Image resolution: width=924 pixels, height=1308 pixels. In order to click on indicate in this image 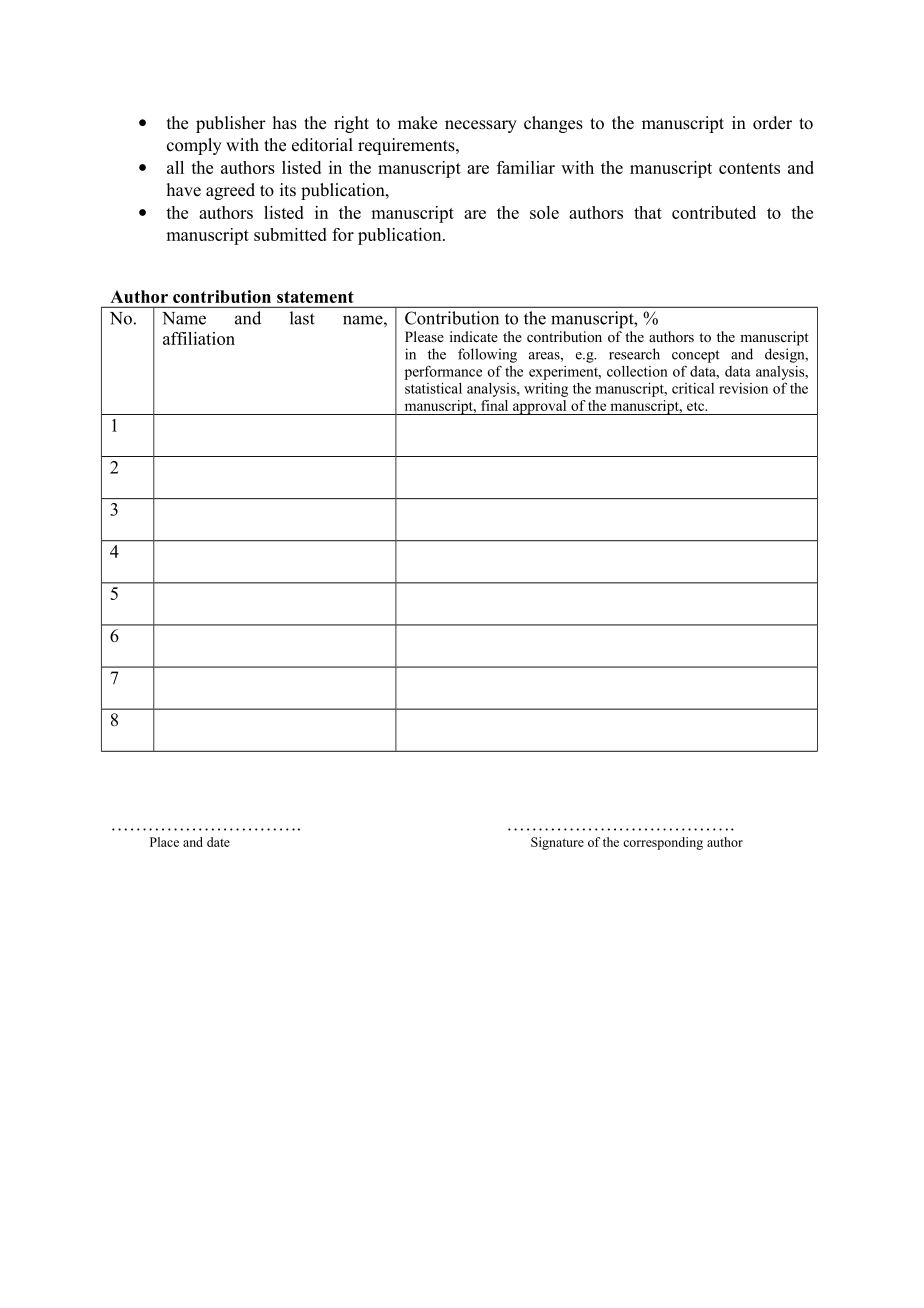, I will do `click(474, 336)`.
